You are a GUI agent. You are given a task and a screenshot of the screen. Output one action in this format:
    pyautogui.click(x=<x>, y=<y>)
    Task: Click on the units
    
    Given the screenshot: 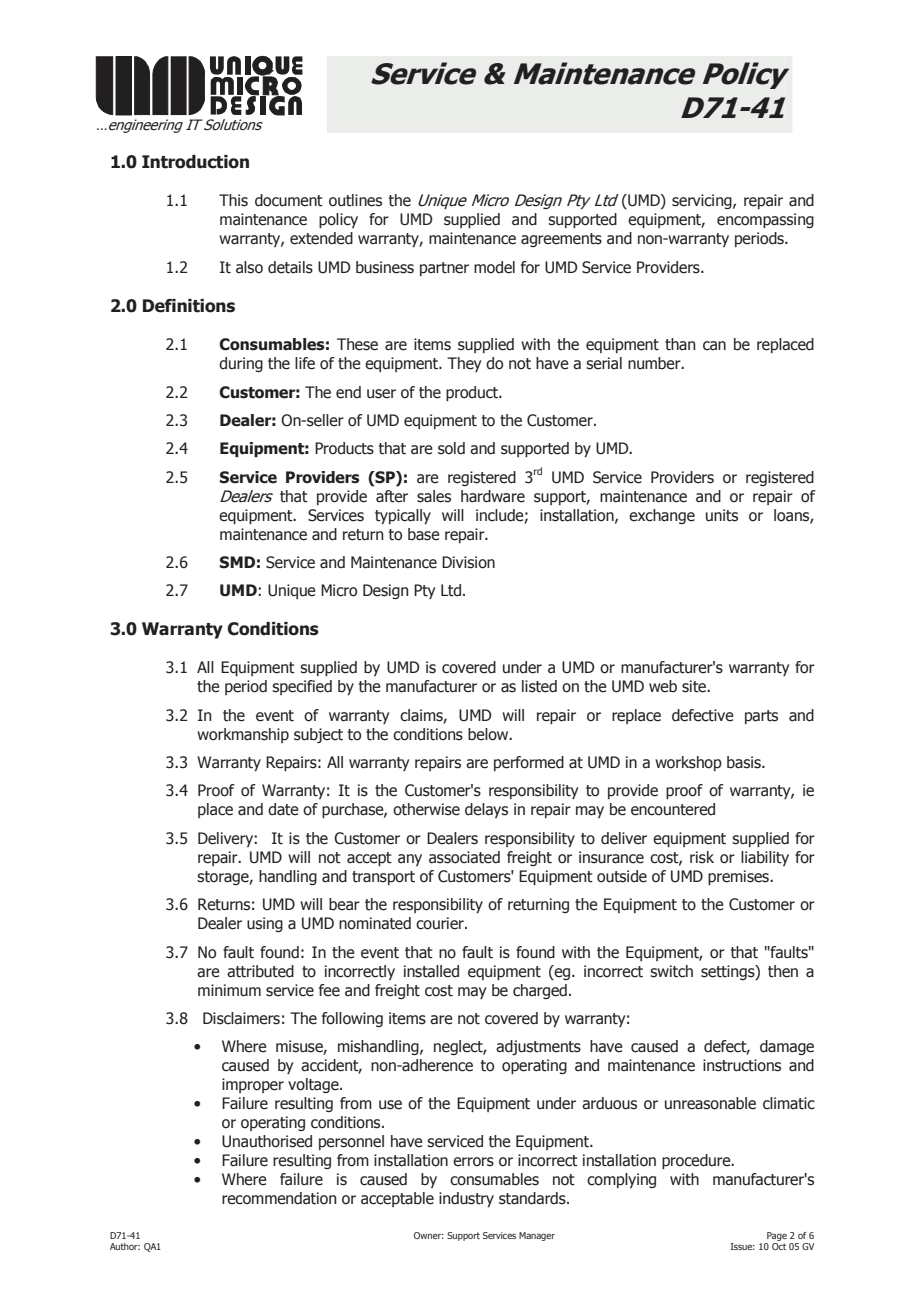 What is the action you would take?
    pyautogui.click(x=722, y=515)
